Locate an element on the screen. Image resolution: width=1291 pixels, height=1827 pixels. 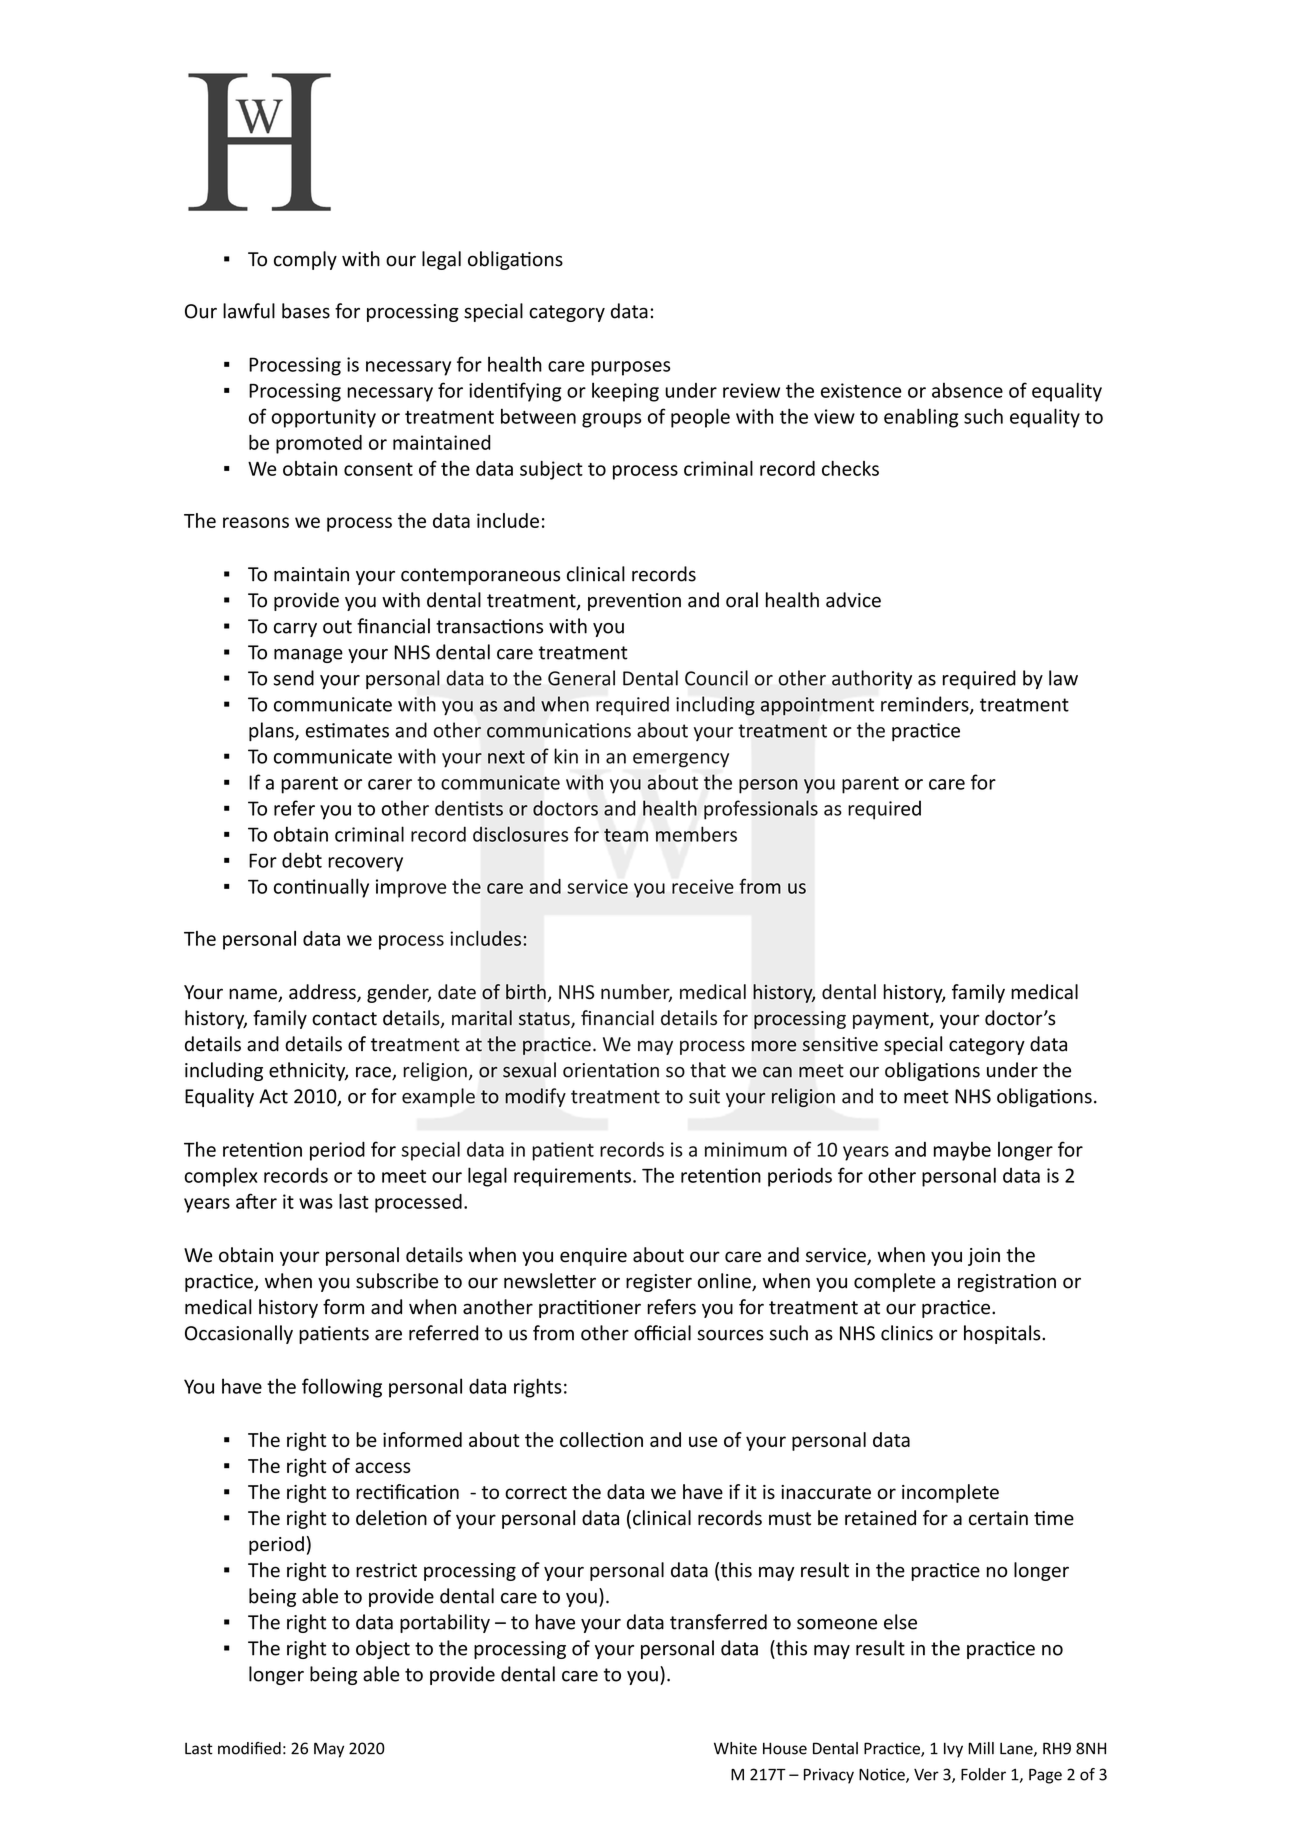
contact is located at coordinates (344, 1019).
